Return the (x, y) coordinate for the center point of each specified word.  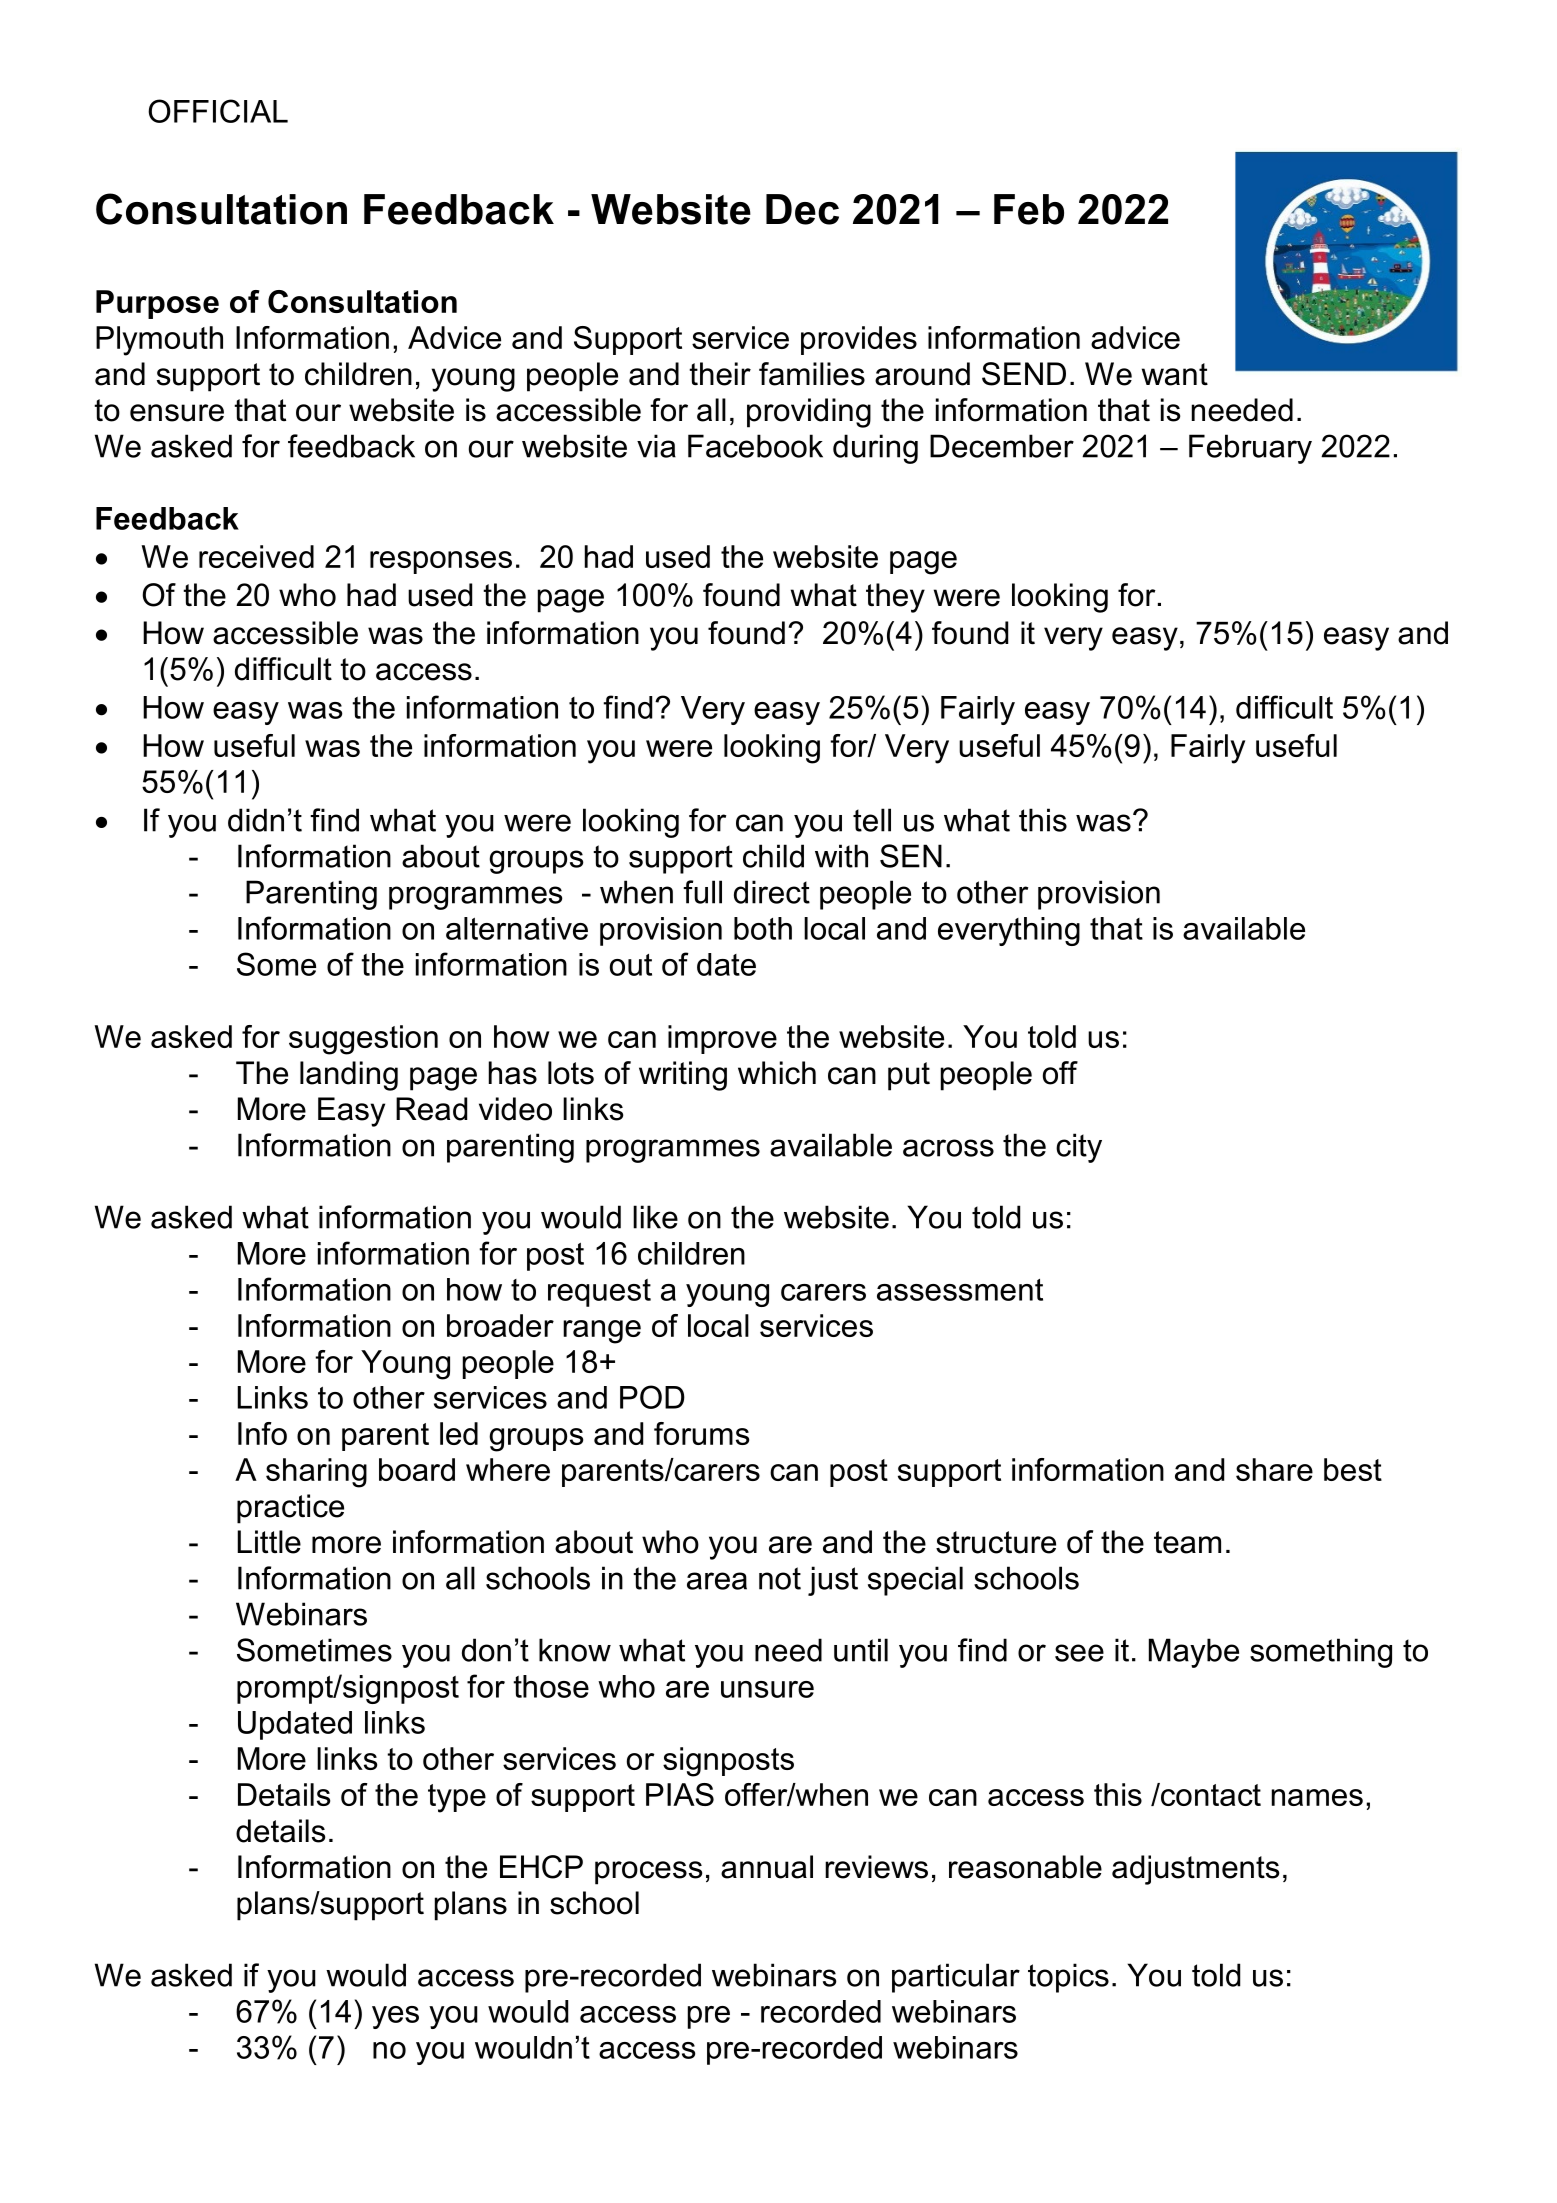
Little (269, 1542)
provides (859, 340)
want (1175, 374)
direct (772, 892)
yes (395, 2017)
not (780, 1578)
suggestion (363, 1040)
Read (431, 1109)
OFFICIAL (218, 111)
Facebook (755, 446)
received (256, 556)
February (1250, 449)
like (655, 1217)
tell (872, 820)
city (1079, 1148)
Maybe (1194, 1653)
